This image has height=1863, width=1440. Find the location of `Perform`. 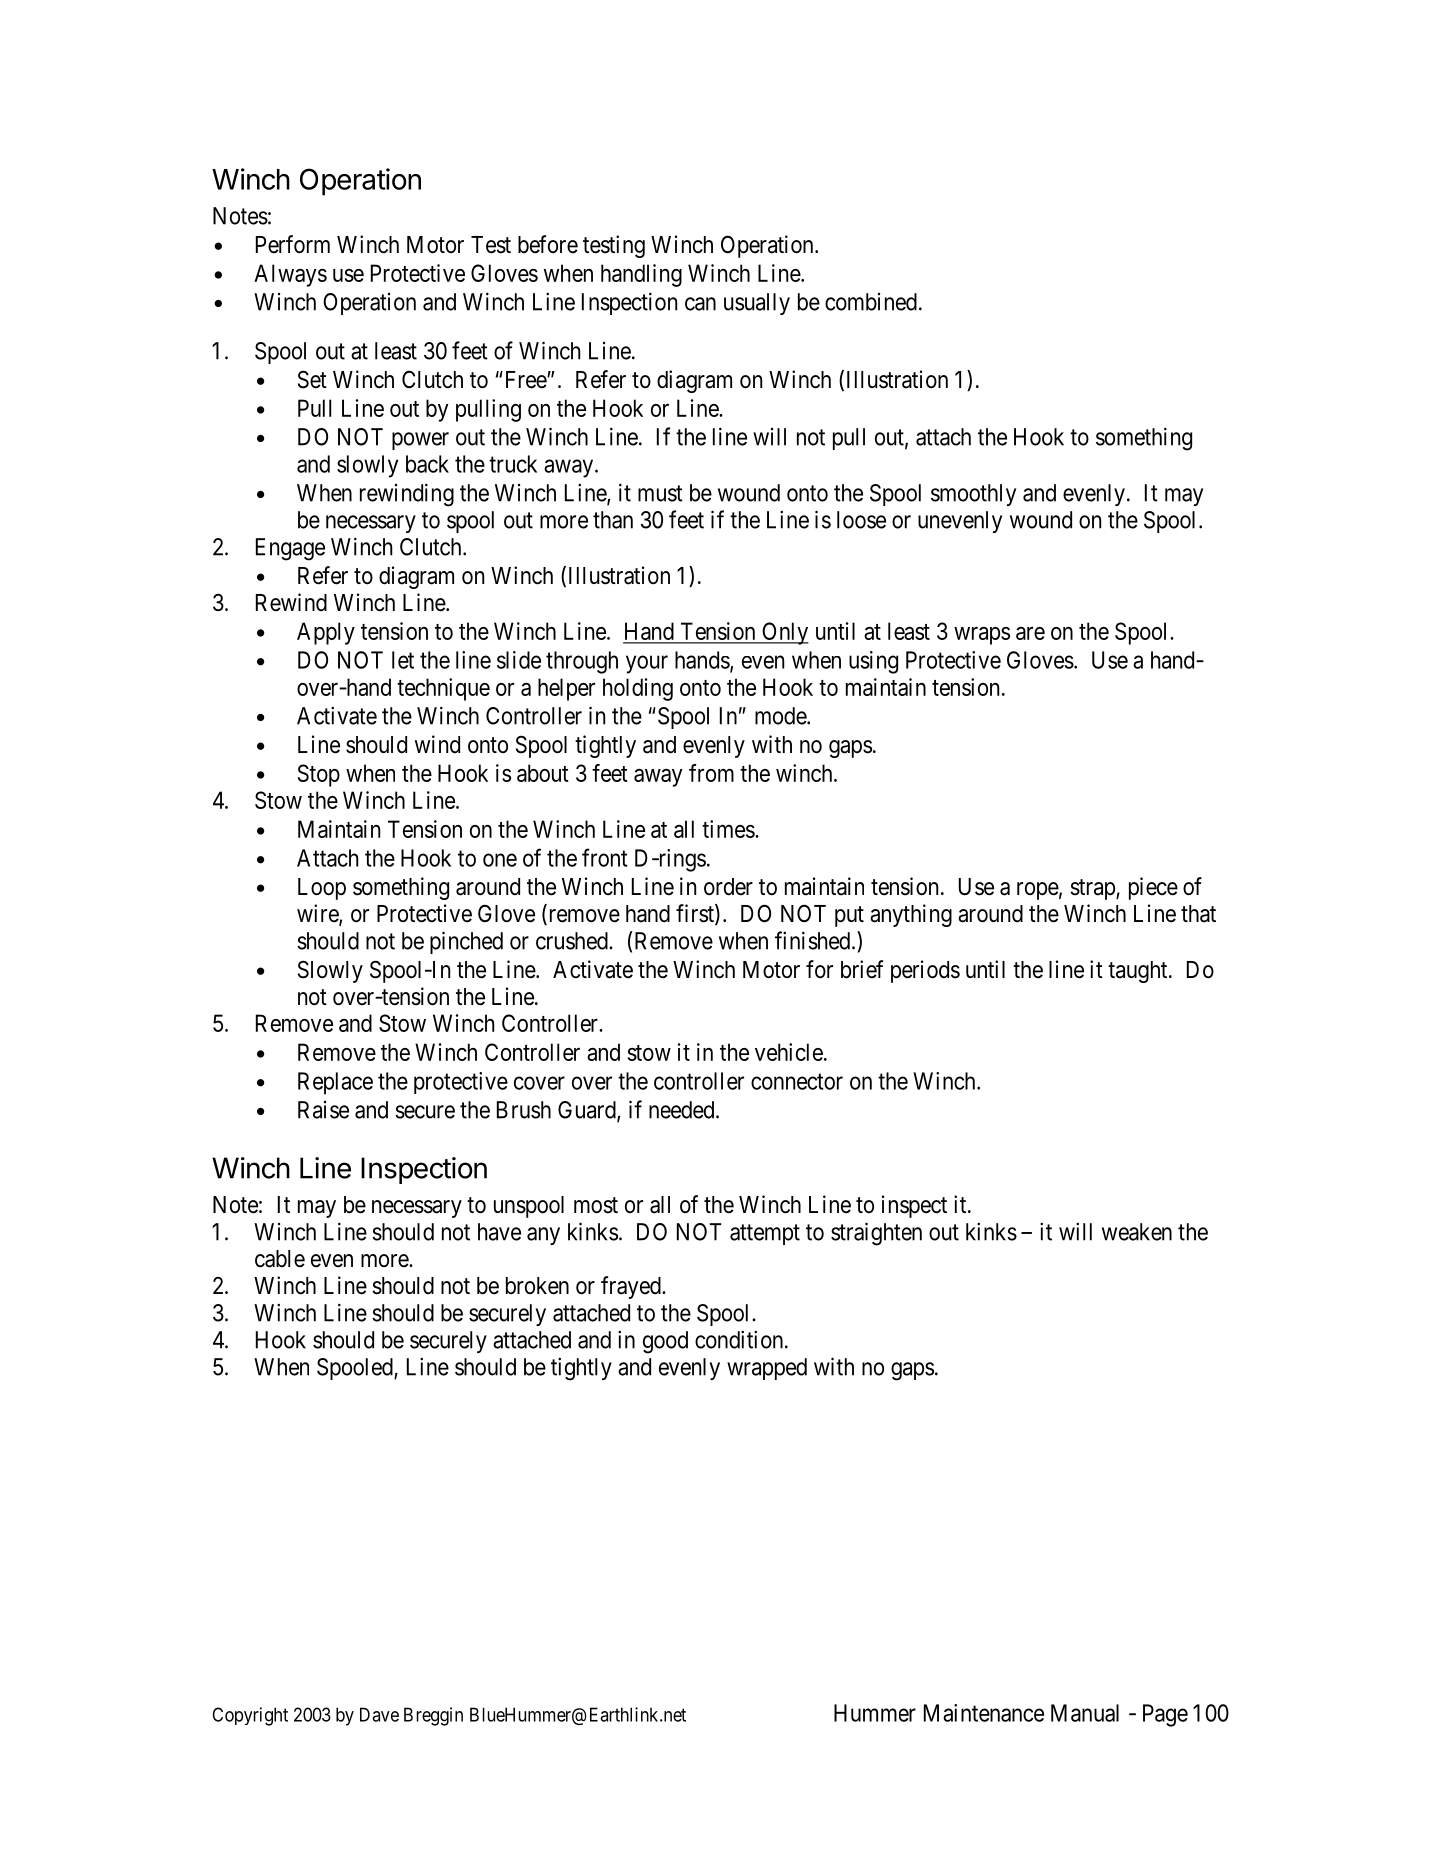

Perform is located at coordinates (293, 244).
